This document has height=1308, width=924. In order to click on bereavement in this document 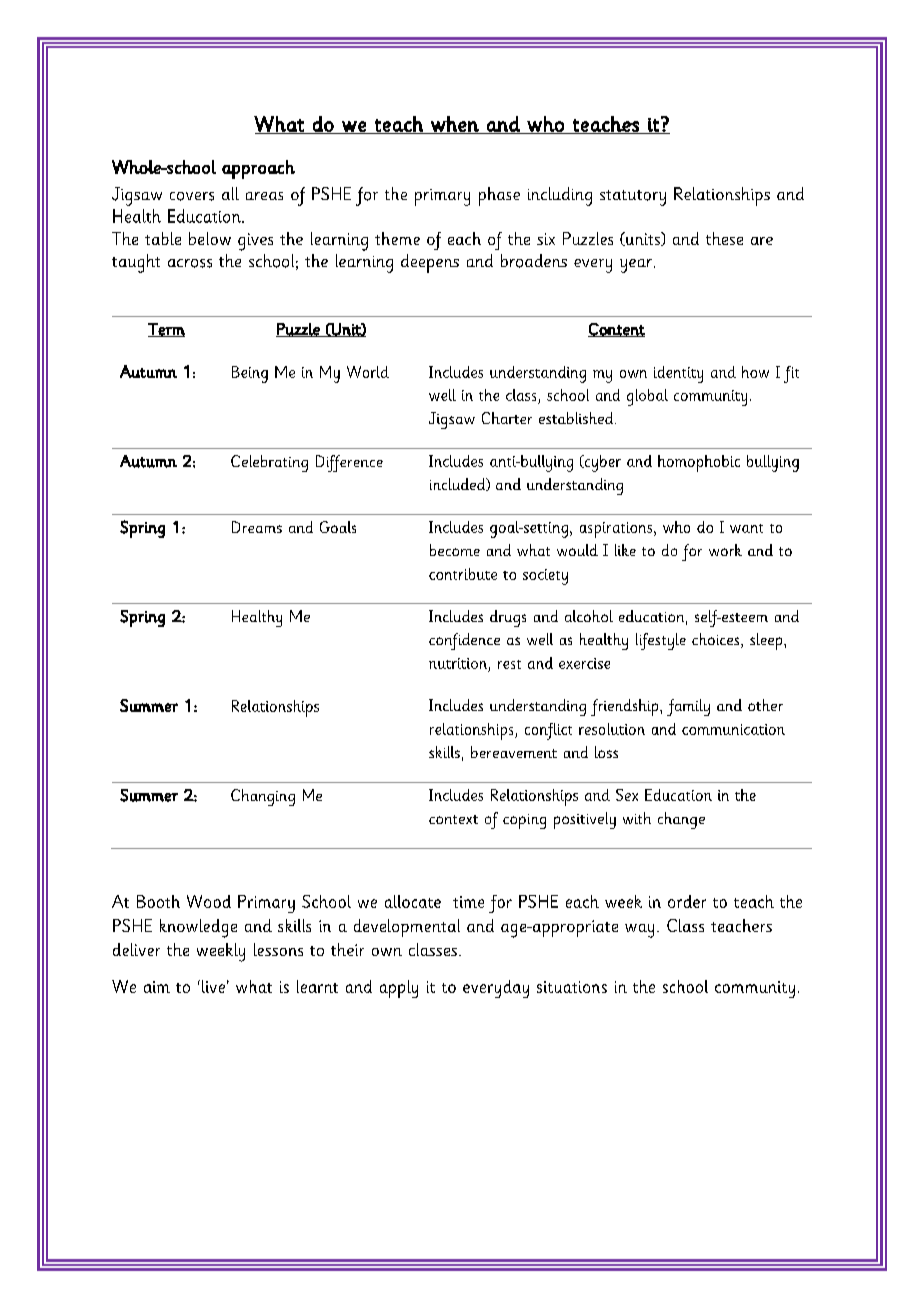, I will do `click(514, 752)`.
